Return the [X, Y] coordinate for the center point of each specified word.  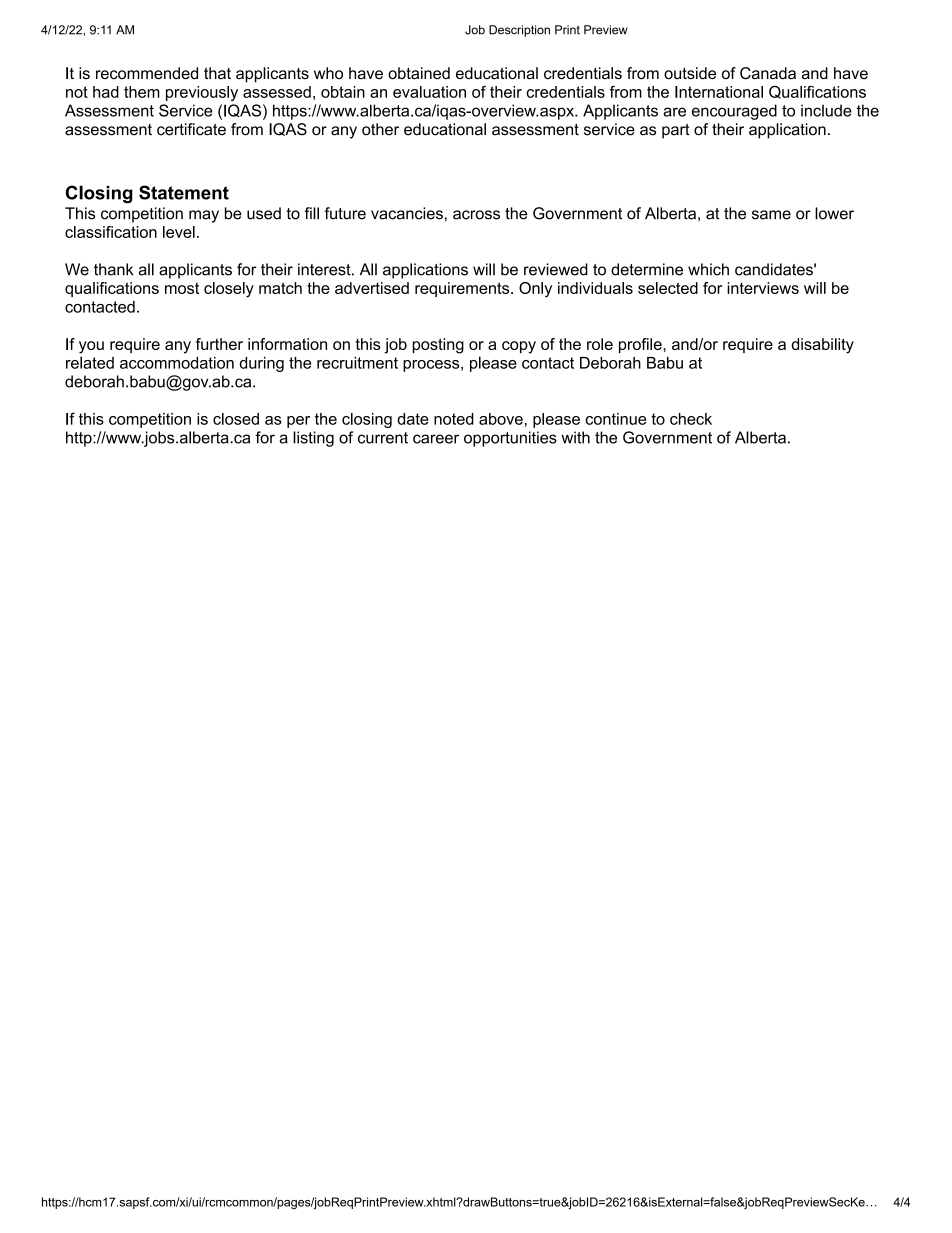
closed [236, 419]
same [771, 215]
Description [519, 31]
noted [454, 419]
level [179, 232]
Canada [768, 73]
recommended [147, 73]
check [691, 419]
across [476, 215]
